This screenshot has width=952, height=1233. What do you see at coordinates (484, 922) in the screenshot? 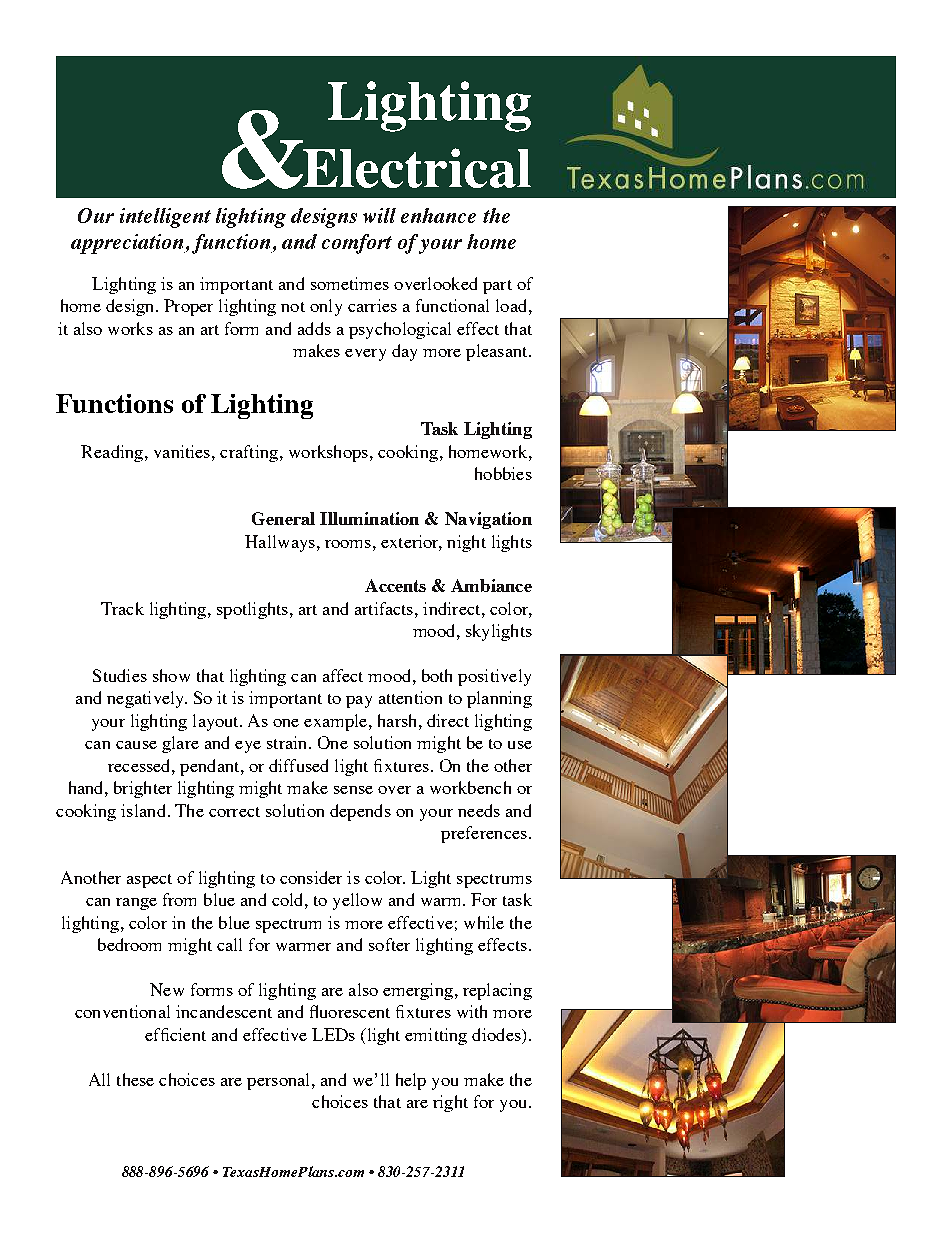
I see `while` at bounding box center [484, 922].
